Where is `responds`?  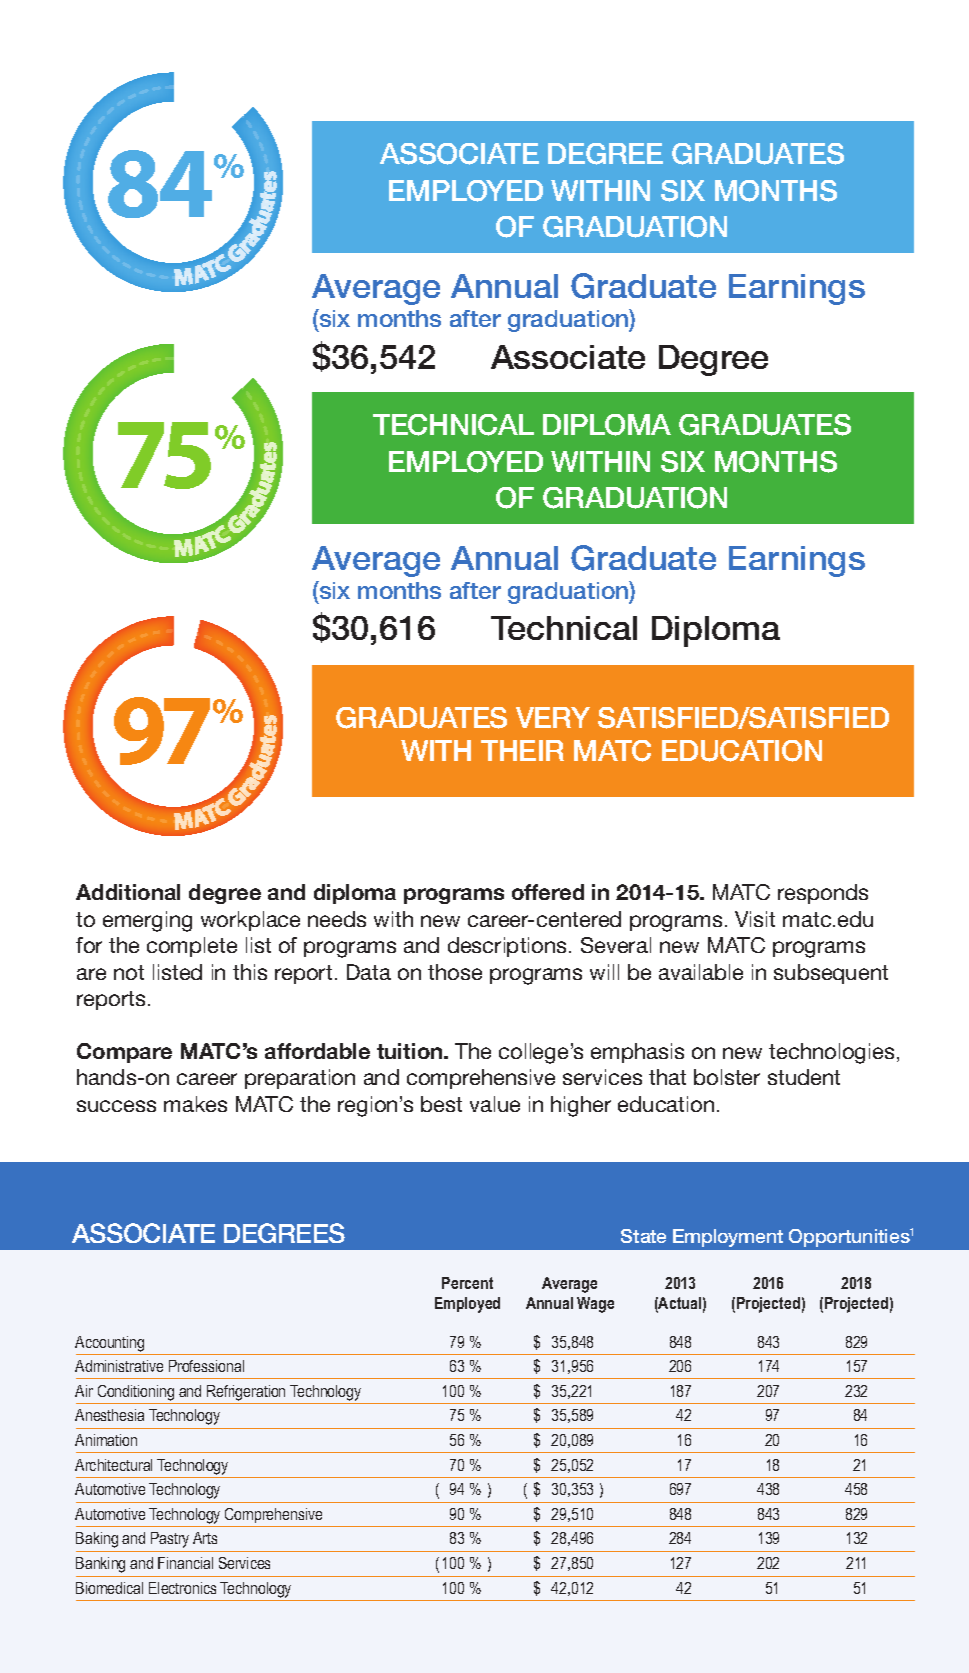
responds is located at coordinates (823, 894).
